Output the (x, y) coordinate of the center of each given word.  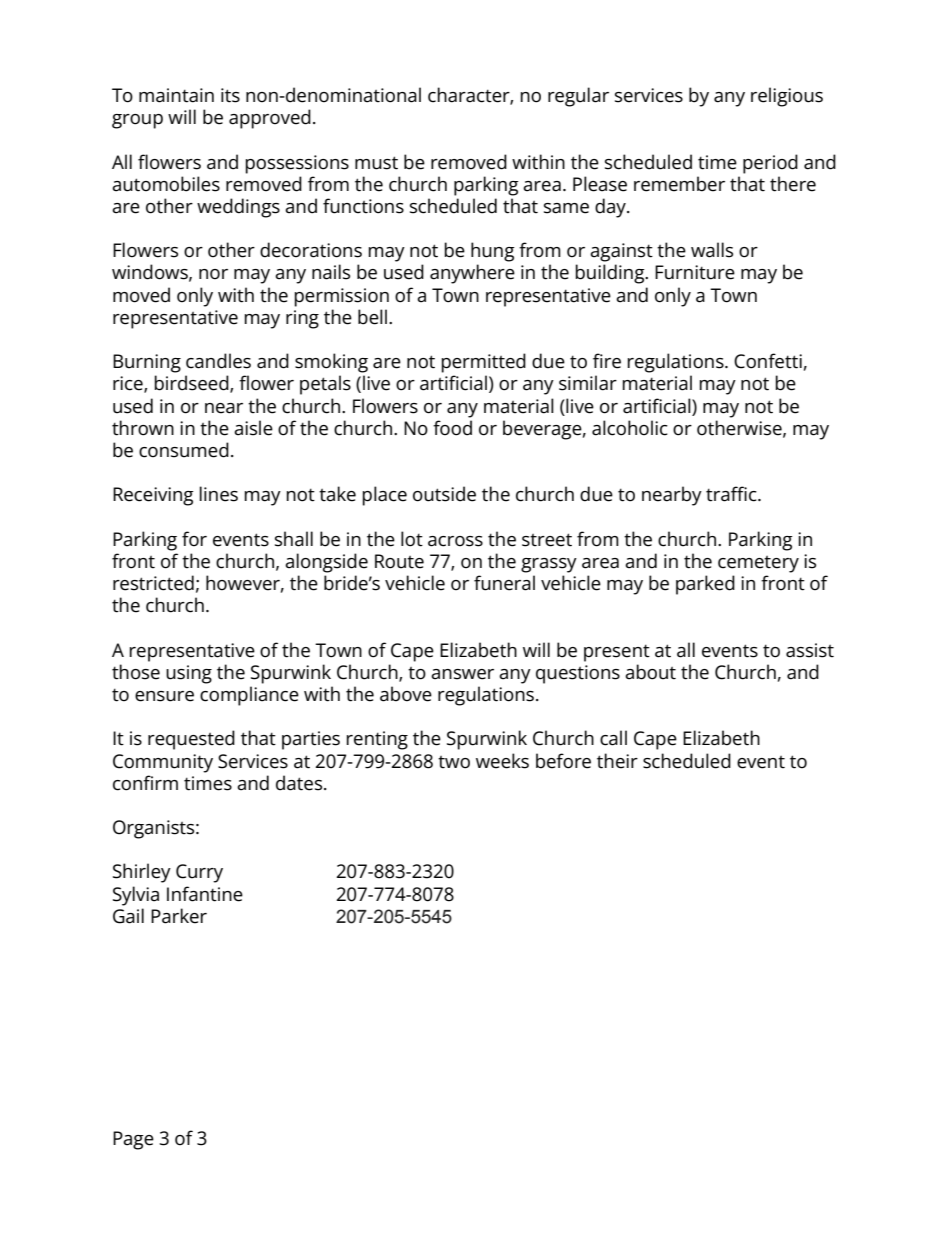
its (230, 95)
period (770, 164)
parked (705, 585)
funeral (504, 583)
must (376, 163)
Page (133, 1140)
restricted (153, 583)
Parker (179, 916)
